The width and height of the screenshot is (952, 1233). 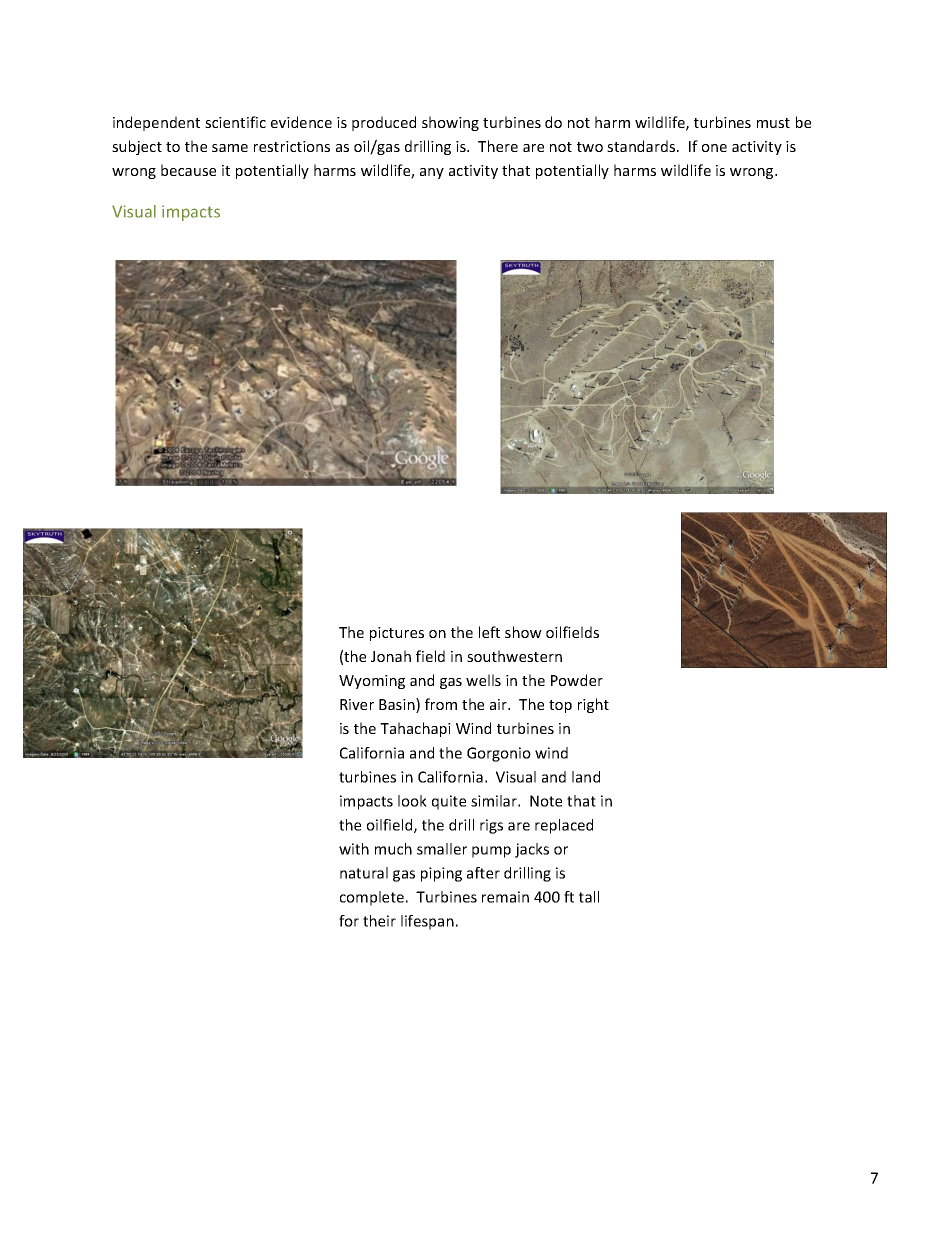 What do you see at coordinates (489, 632) in the screenshot?
I see `left` at bounding box center [489, 632].
